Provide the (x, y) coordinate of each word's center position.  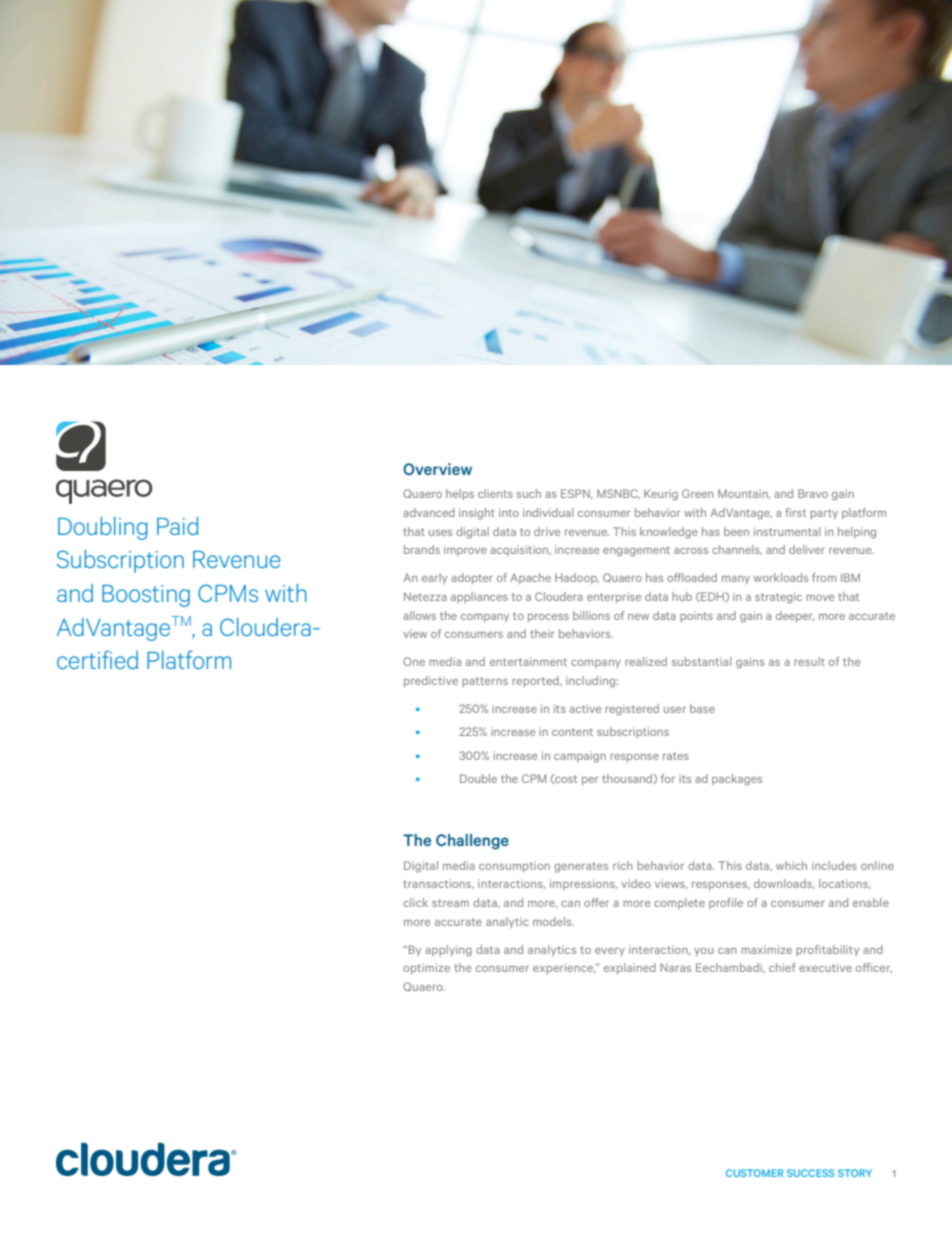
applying (448, 951)
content (572, 732)
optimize (426, 968)
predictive (431, 681)
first (795, 512)
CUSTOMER (755, 1173)
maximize (766, 949)
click (415, 902)
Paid (177, 526)
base (702, 708)
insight (477, 514)
